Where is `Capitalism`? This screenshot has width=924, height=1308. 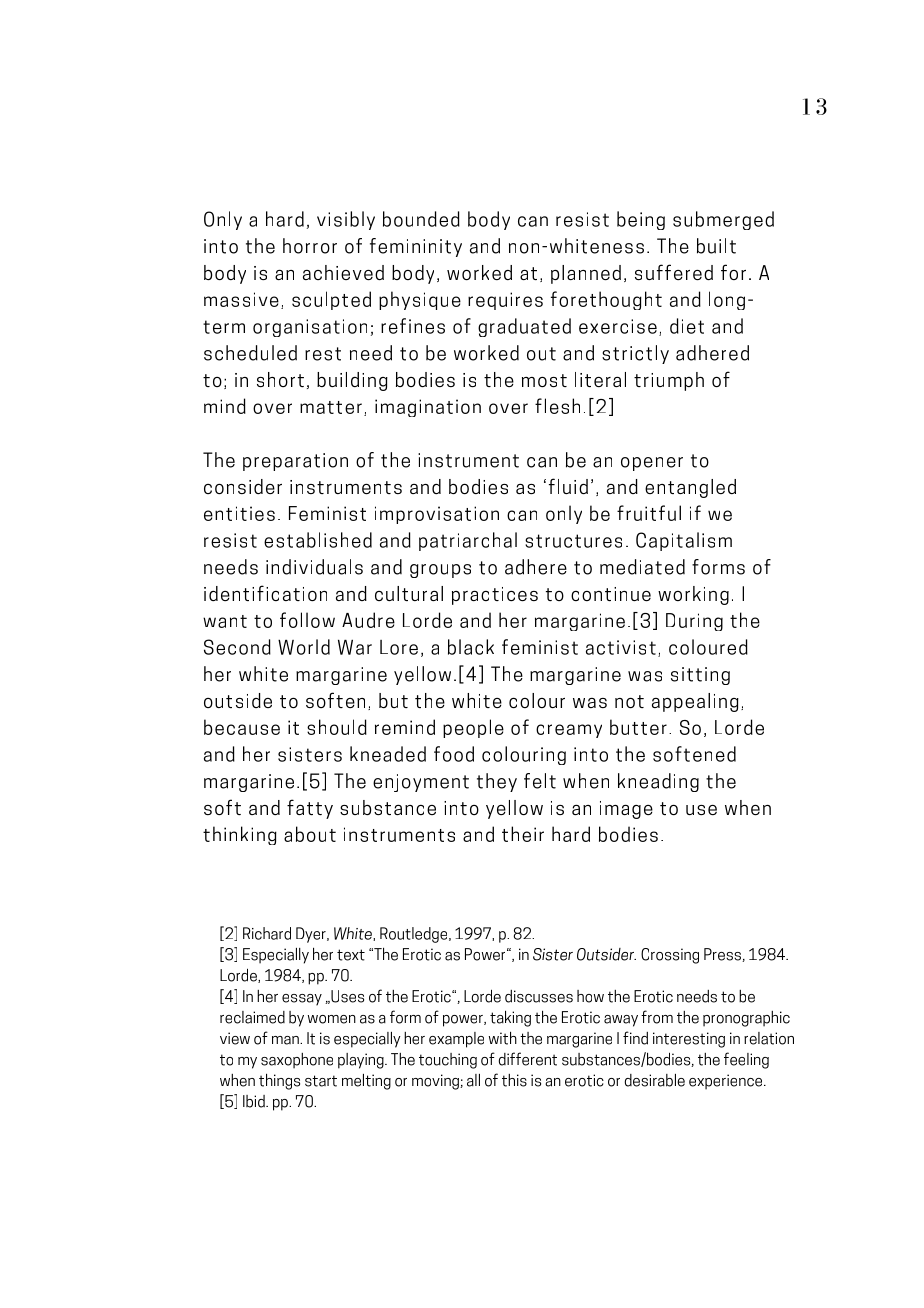
Capitalism is located at coordinates (684, 541).
